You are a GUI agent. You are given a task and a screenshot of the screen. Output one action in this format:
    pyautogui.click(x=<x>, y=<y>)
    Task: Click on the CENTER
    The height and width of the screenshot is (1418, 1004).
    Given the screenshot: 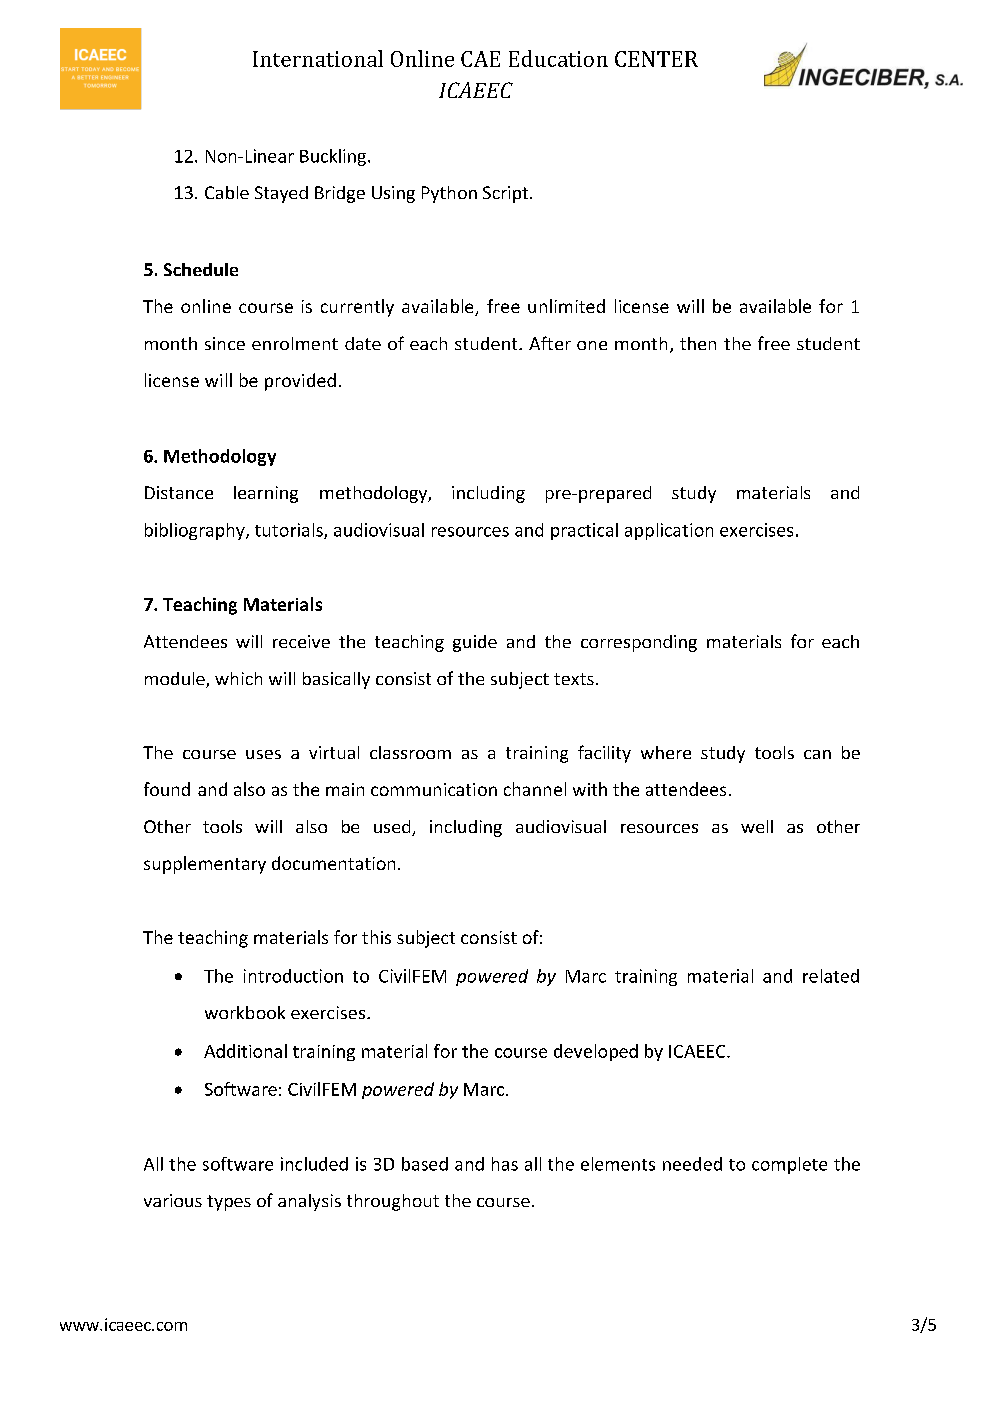 What is the action you would take?
    pyautogui.click(x=656, y=59)
